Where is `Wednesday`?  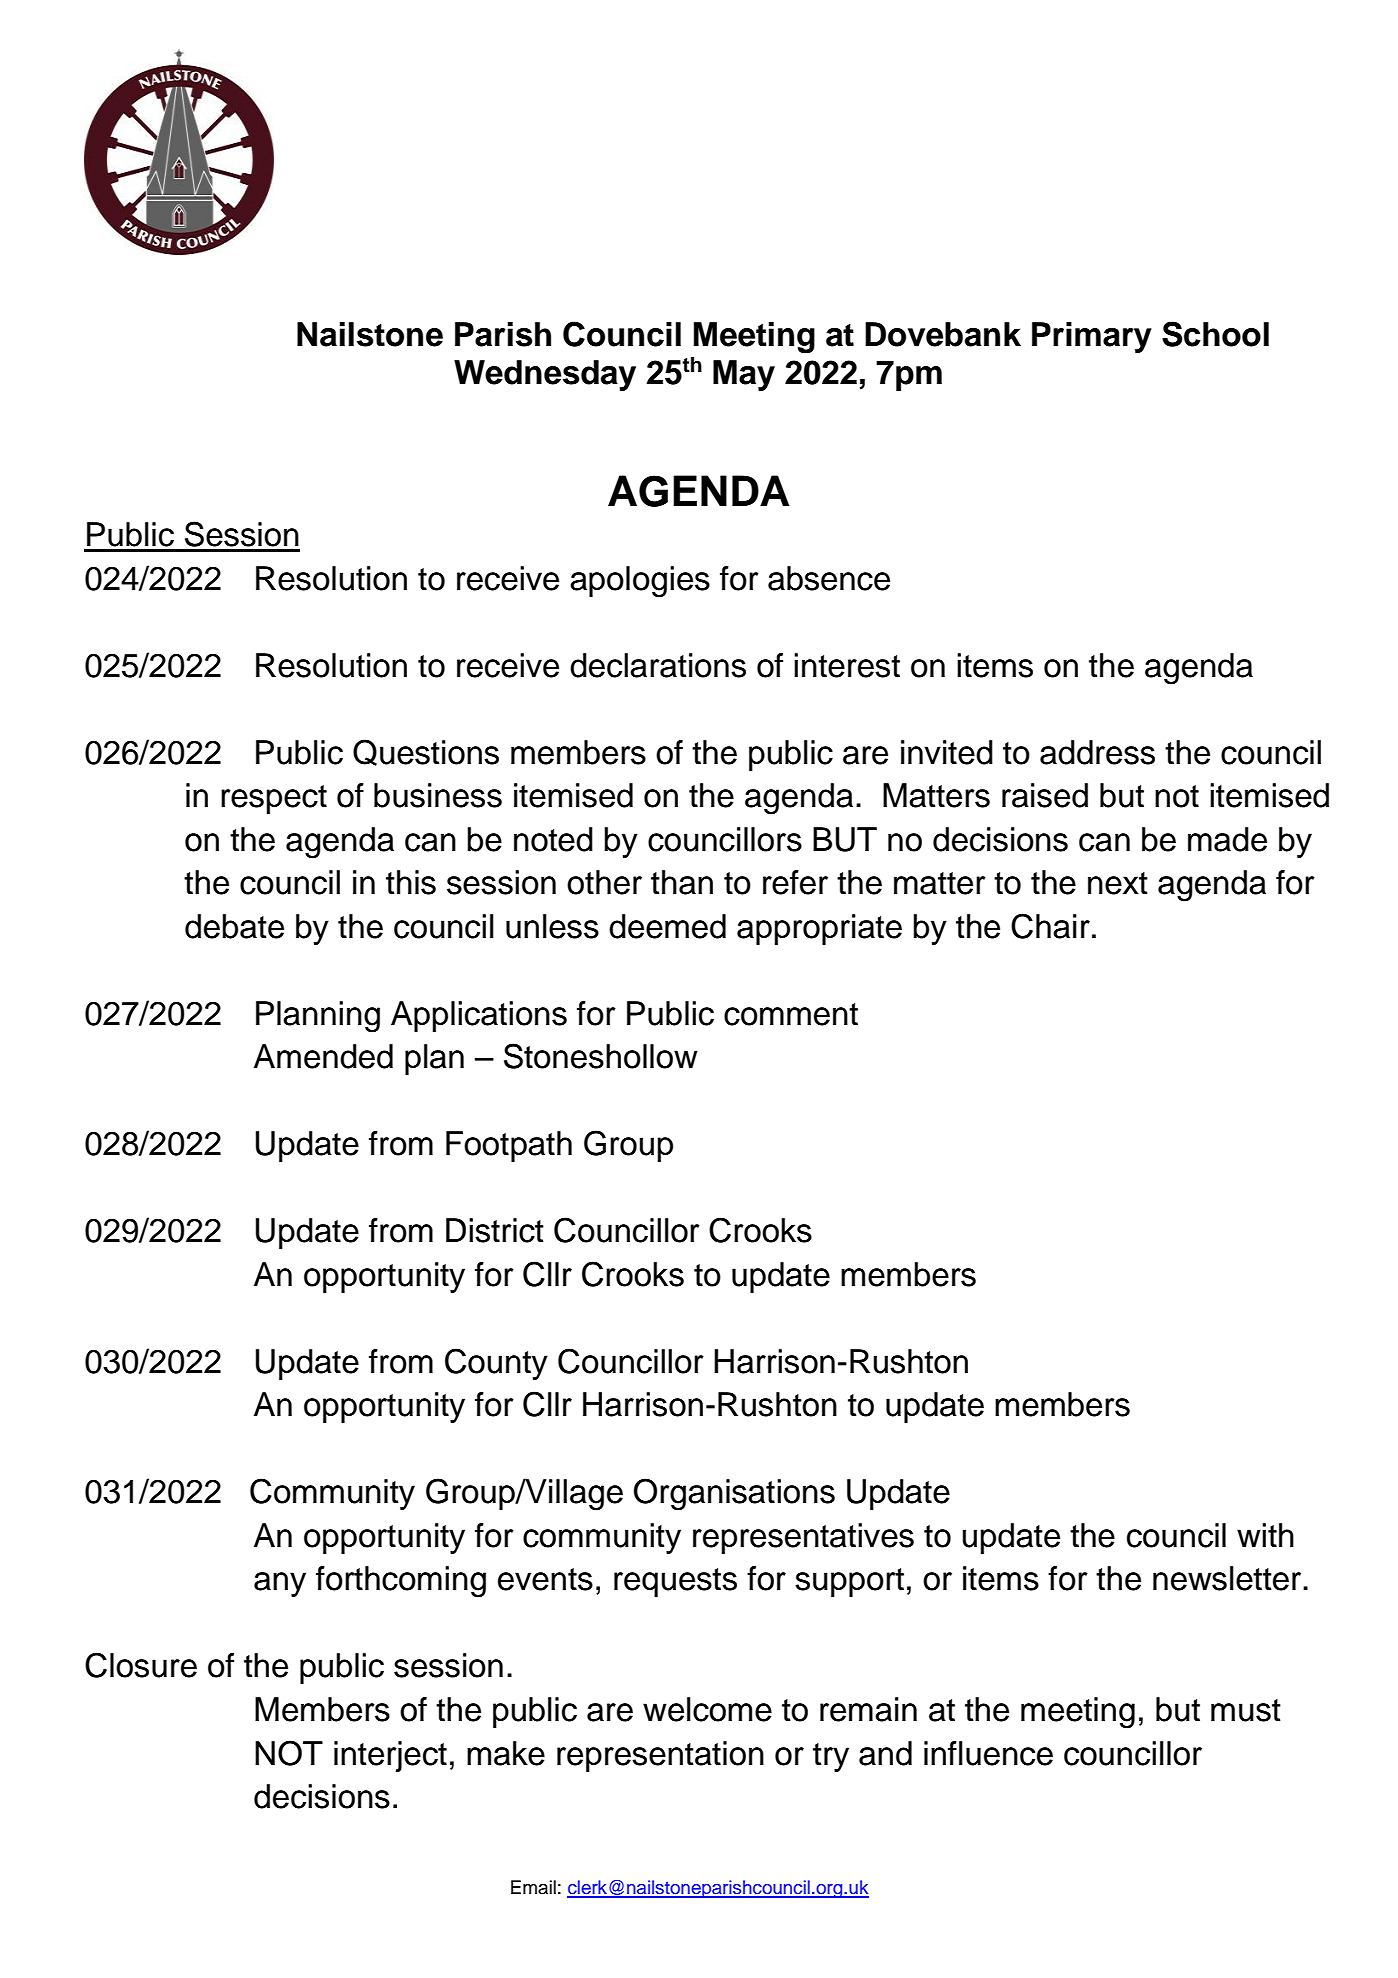
Wednesday is located at coordinates (545, 375).
